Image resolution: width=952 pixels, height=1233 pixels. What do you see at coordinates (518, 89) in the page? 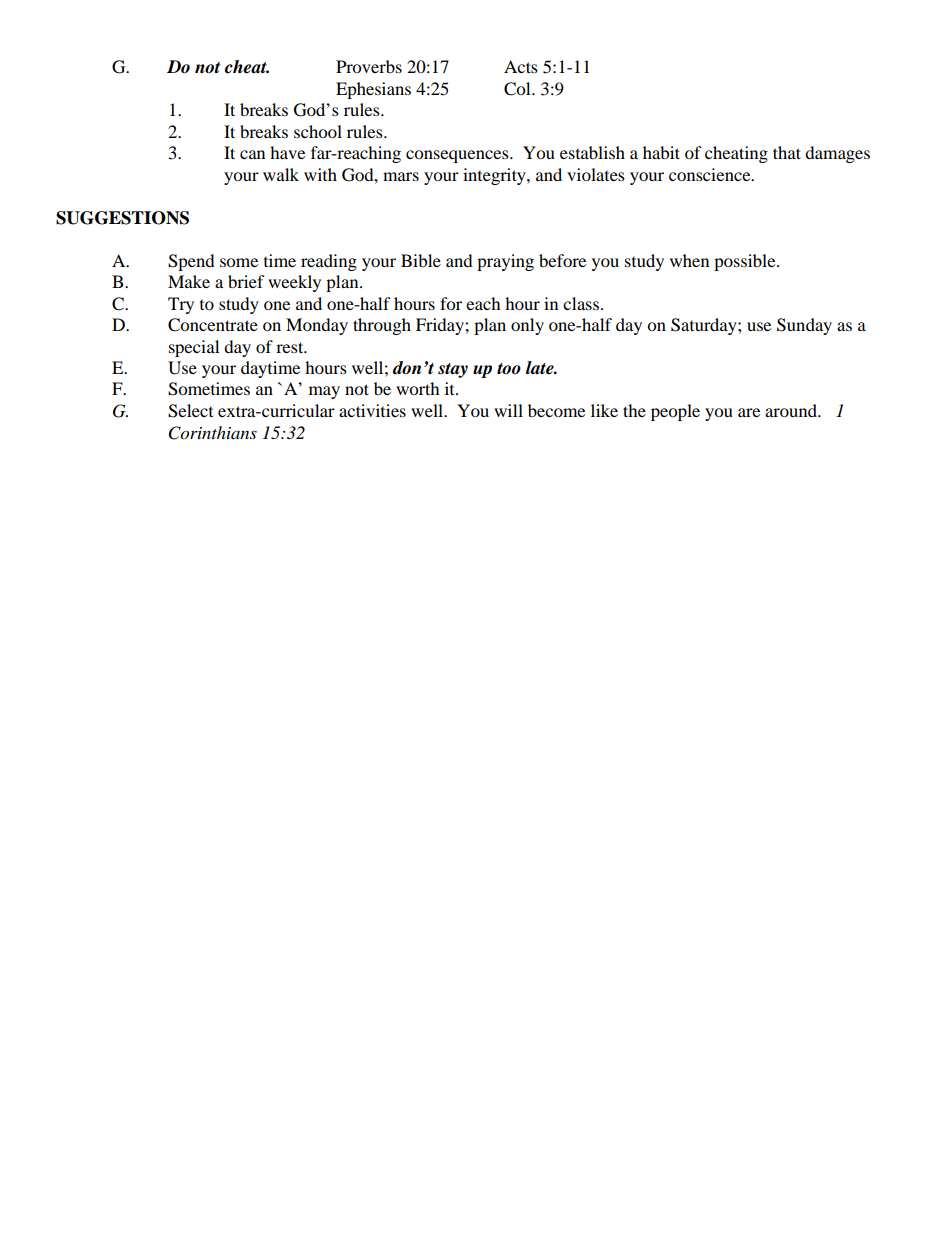
I see `Col` at bounding box center [518, 89].
